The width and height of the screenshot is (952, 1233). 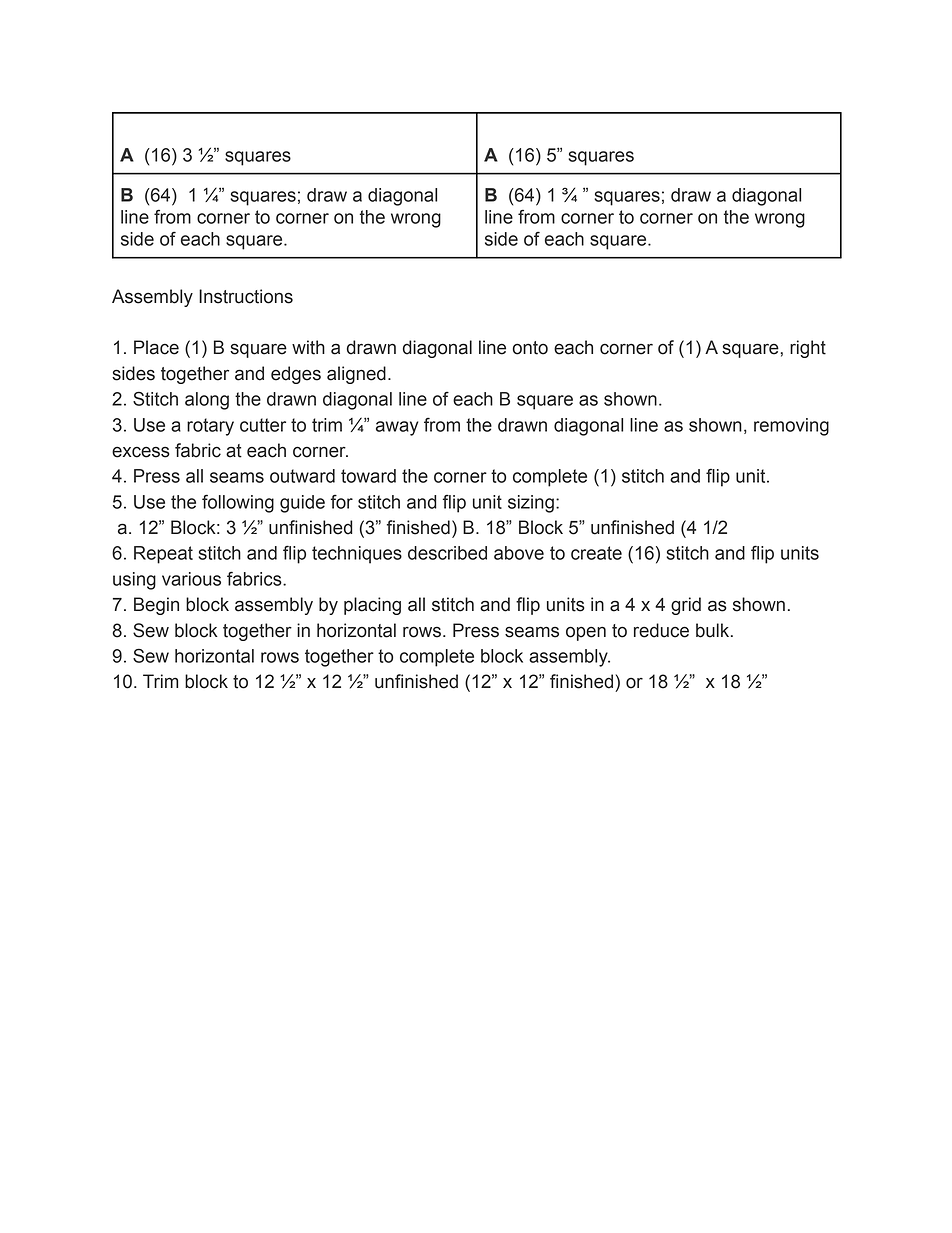 I want to click on bulk, so click(x=714, y=630).
